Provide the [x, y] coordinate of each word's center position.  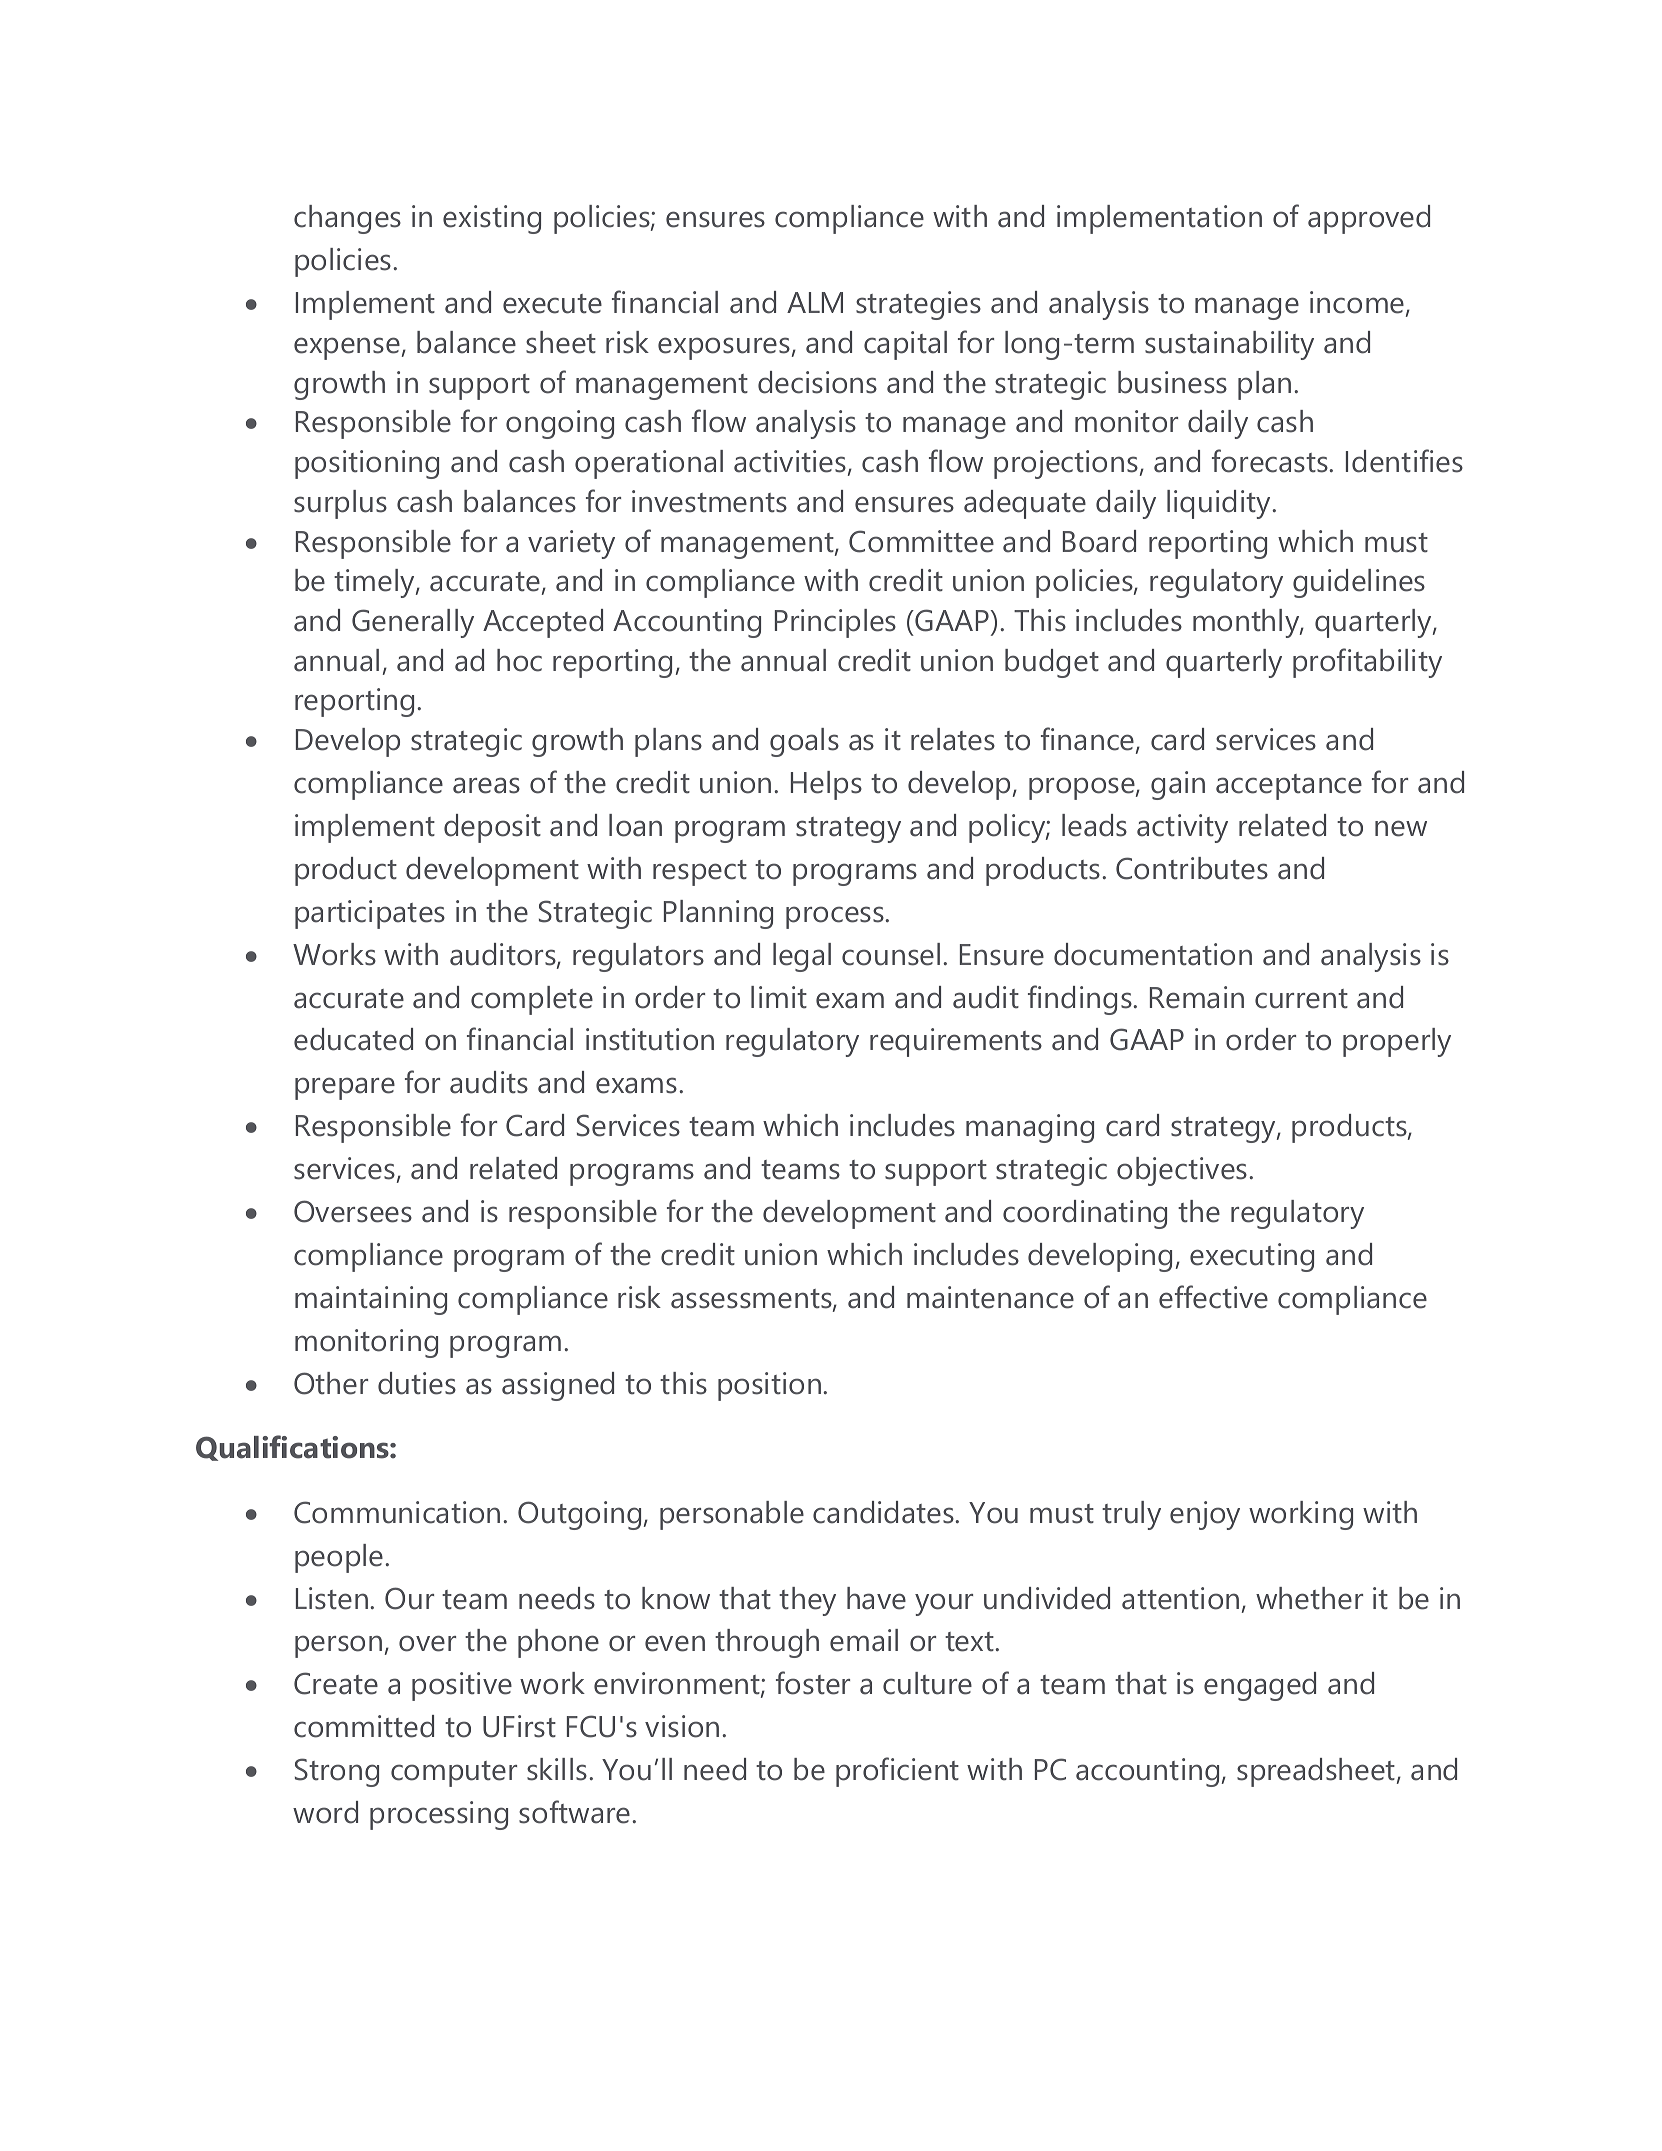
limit [779, 997]
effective [1213, 1297]
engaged [1260, 1686]
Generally [413, 623]
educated [353, 1039]
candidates [884, 1512]
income [1358, 303]
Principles [835, 623]
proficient [897, 1772]
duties [417, 1383]
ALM [815, 302]
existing [492, 219]
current [1301, 999]
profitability [1367, 663]
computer [454, 1774]
